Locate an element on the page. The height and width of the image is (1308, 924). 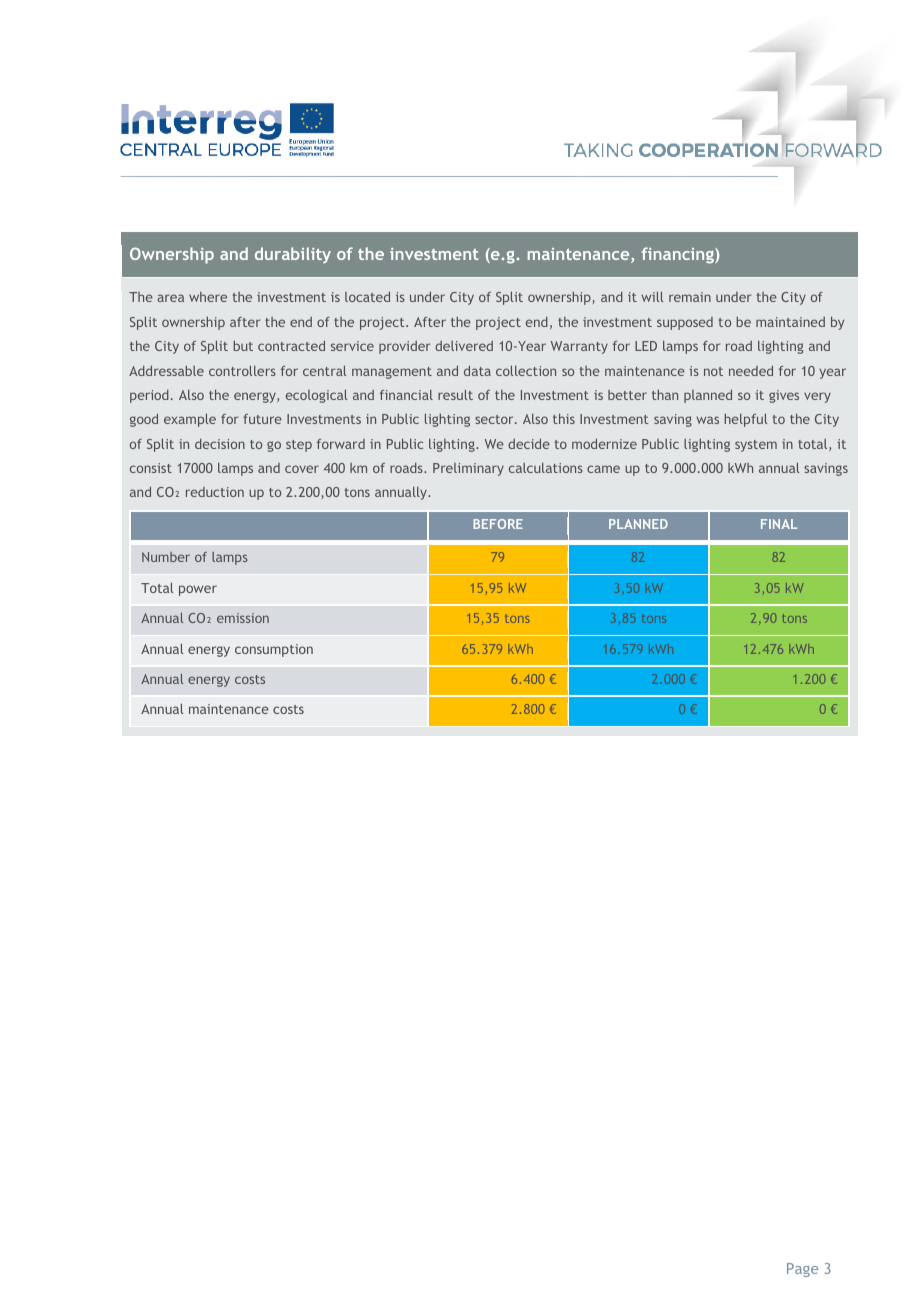
where is located at coordinates (208, 297).
